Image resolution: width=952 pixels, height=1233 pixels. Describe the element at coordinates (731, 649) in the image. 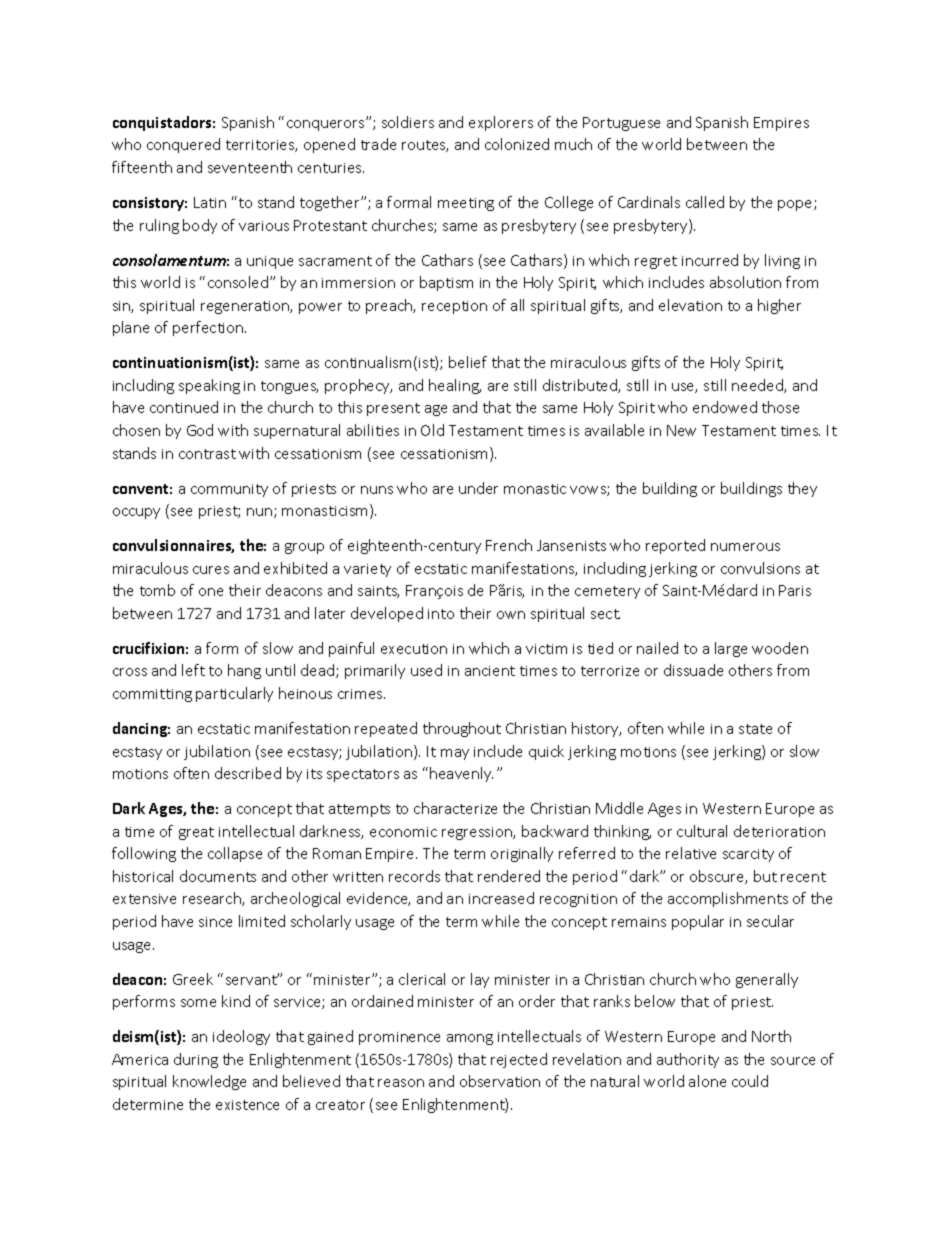

I see `large` at that location.
